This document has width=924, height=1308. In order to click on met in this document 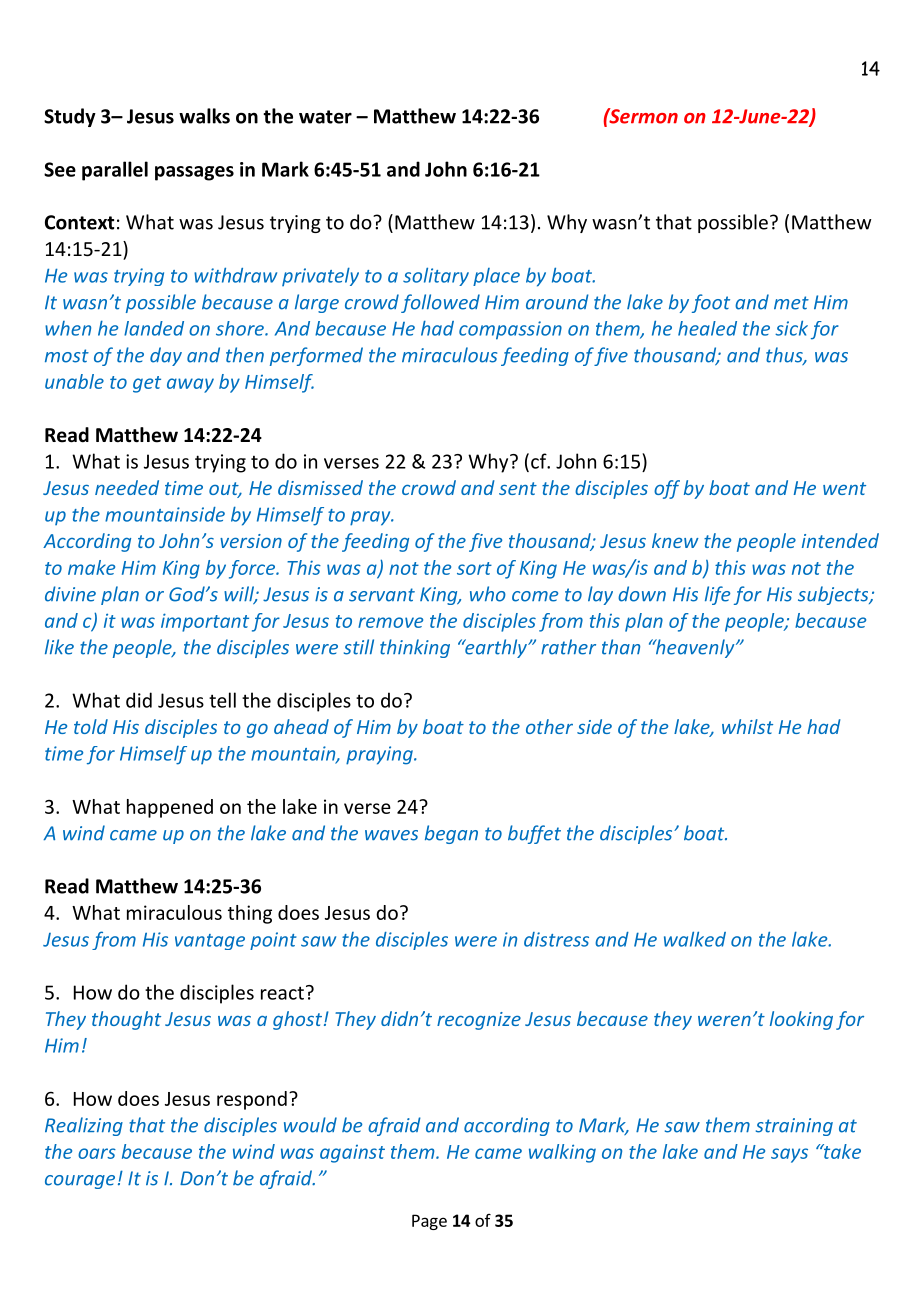, I will do `click(791, 303)`.
